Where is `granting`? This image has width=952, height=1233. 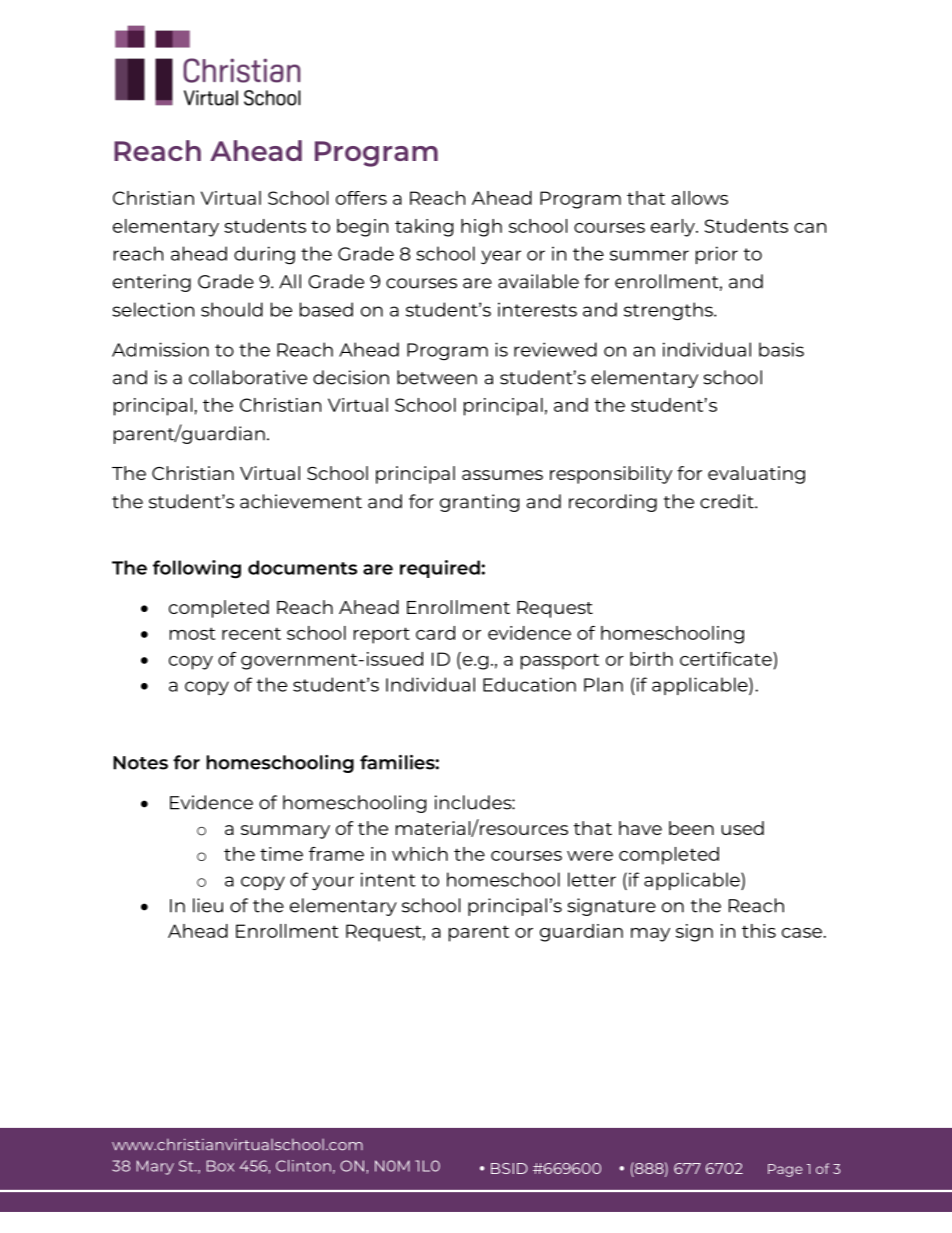
granting is located at coordinates (479, 503).
